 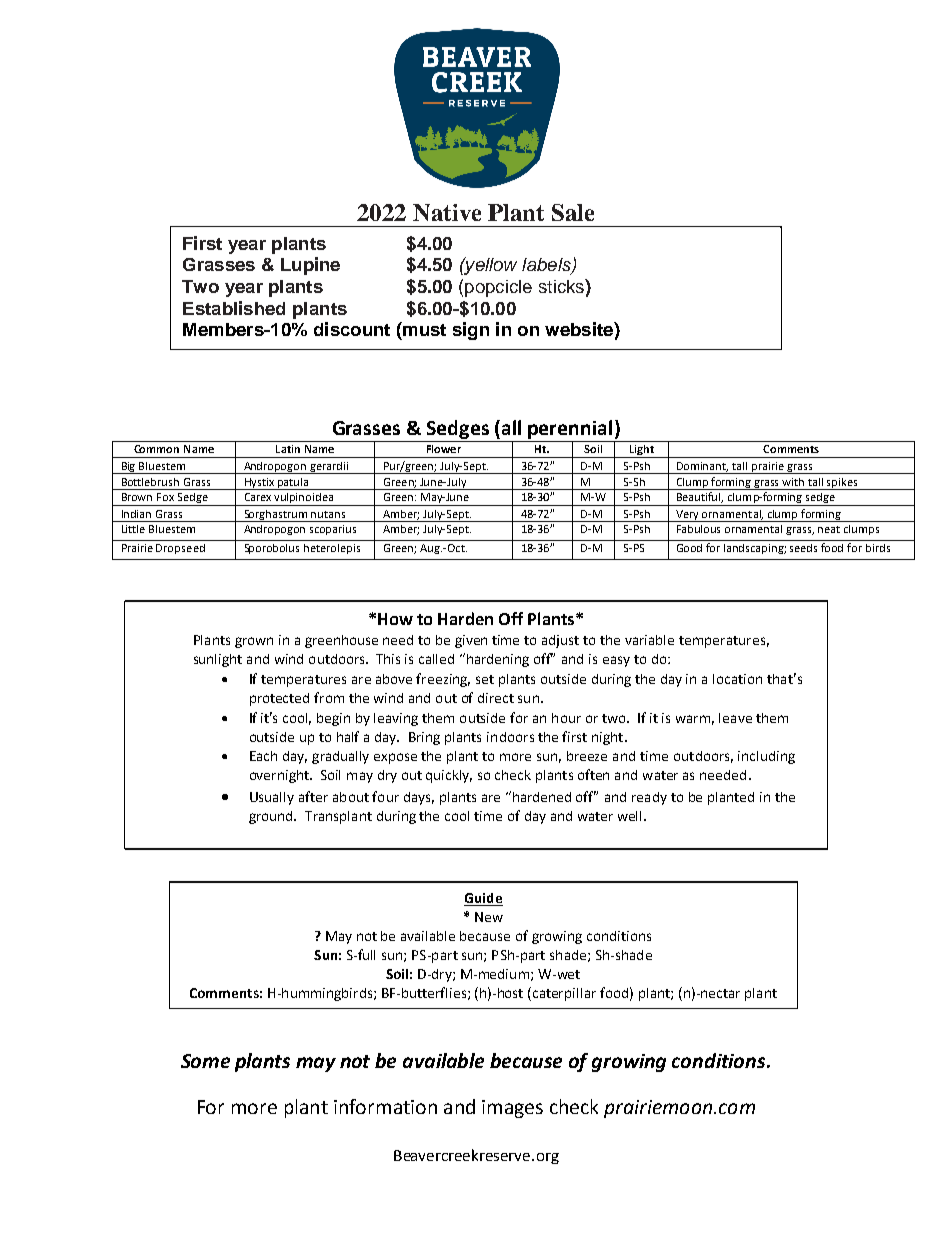 I want to click on Some, so click(x=205, y=1061).
